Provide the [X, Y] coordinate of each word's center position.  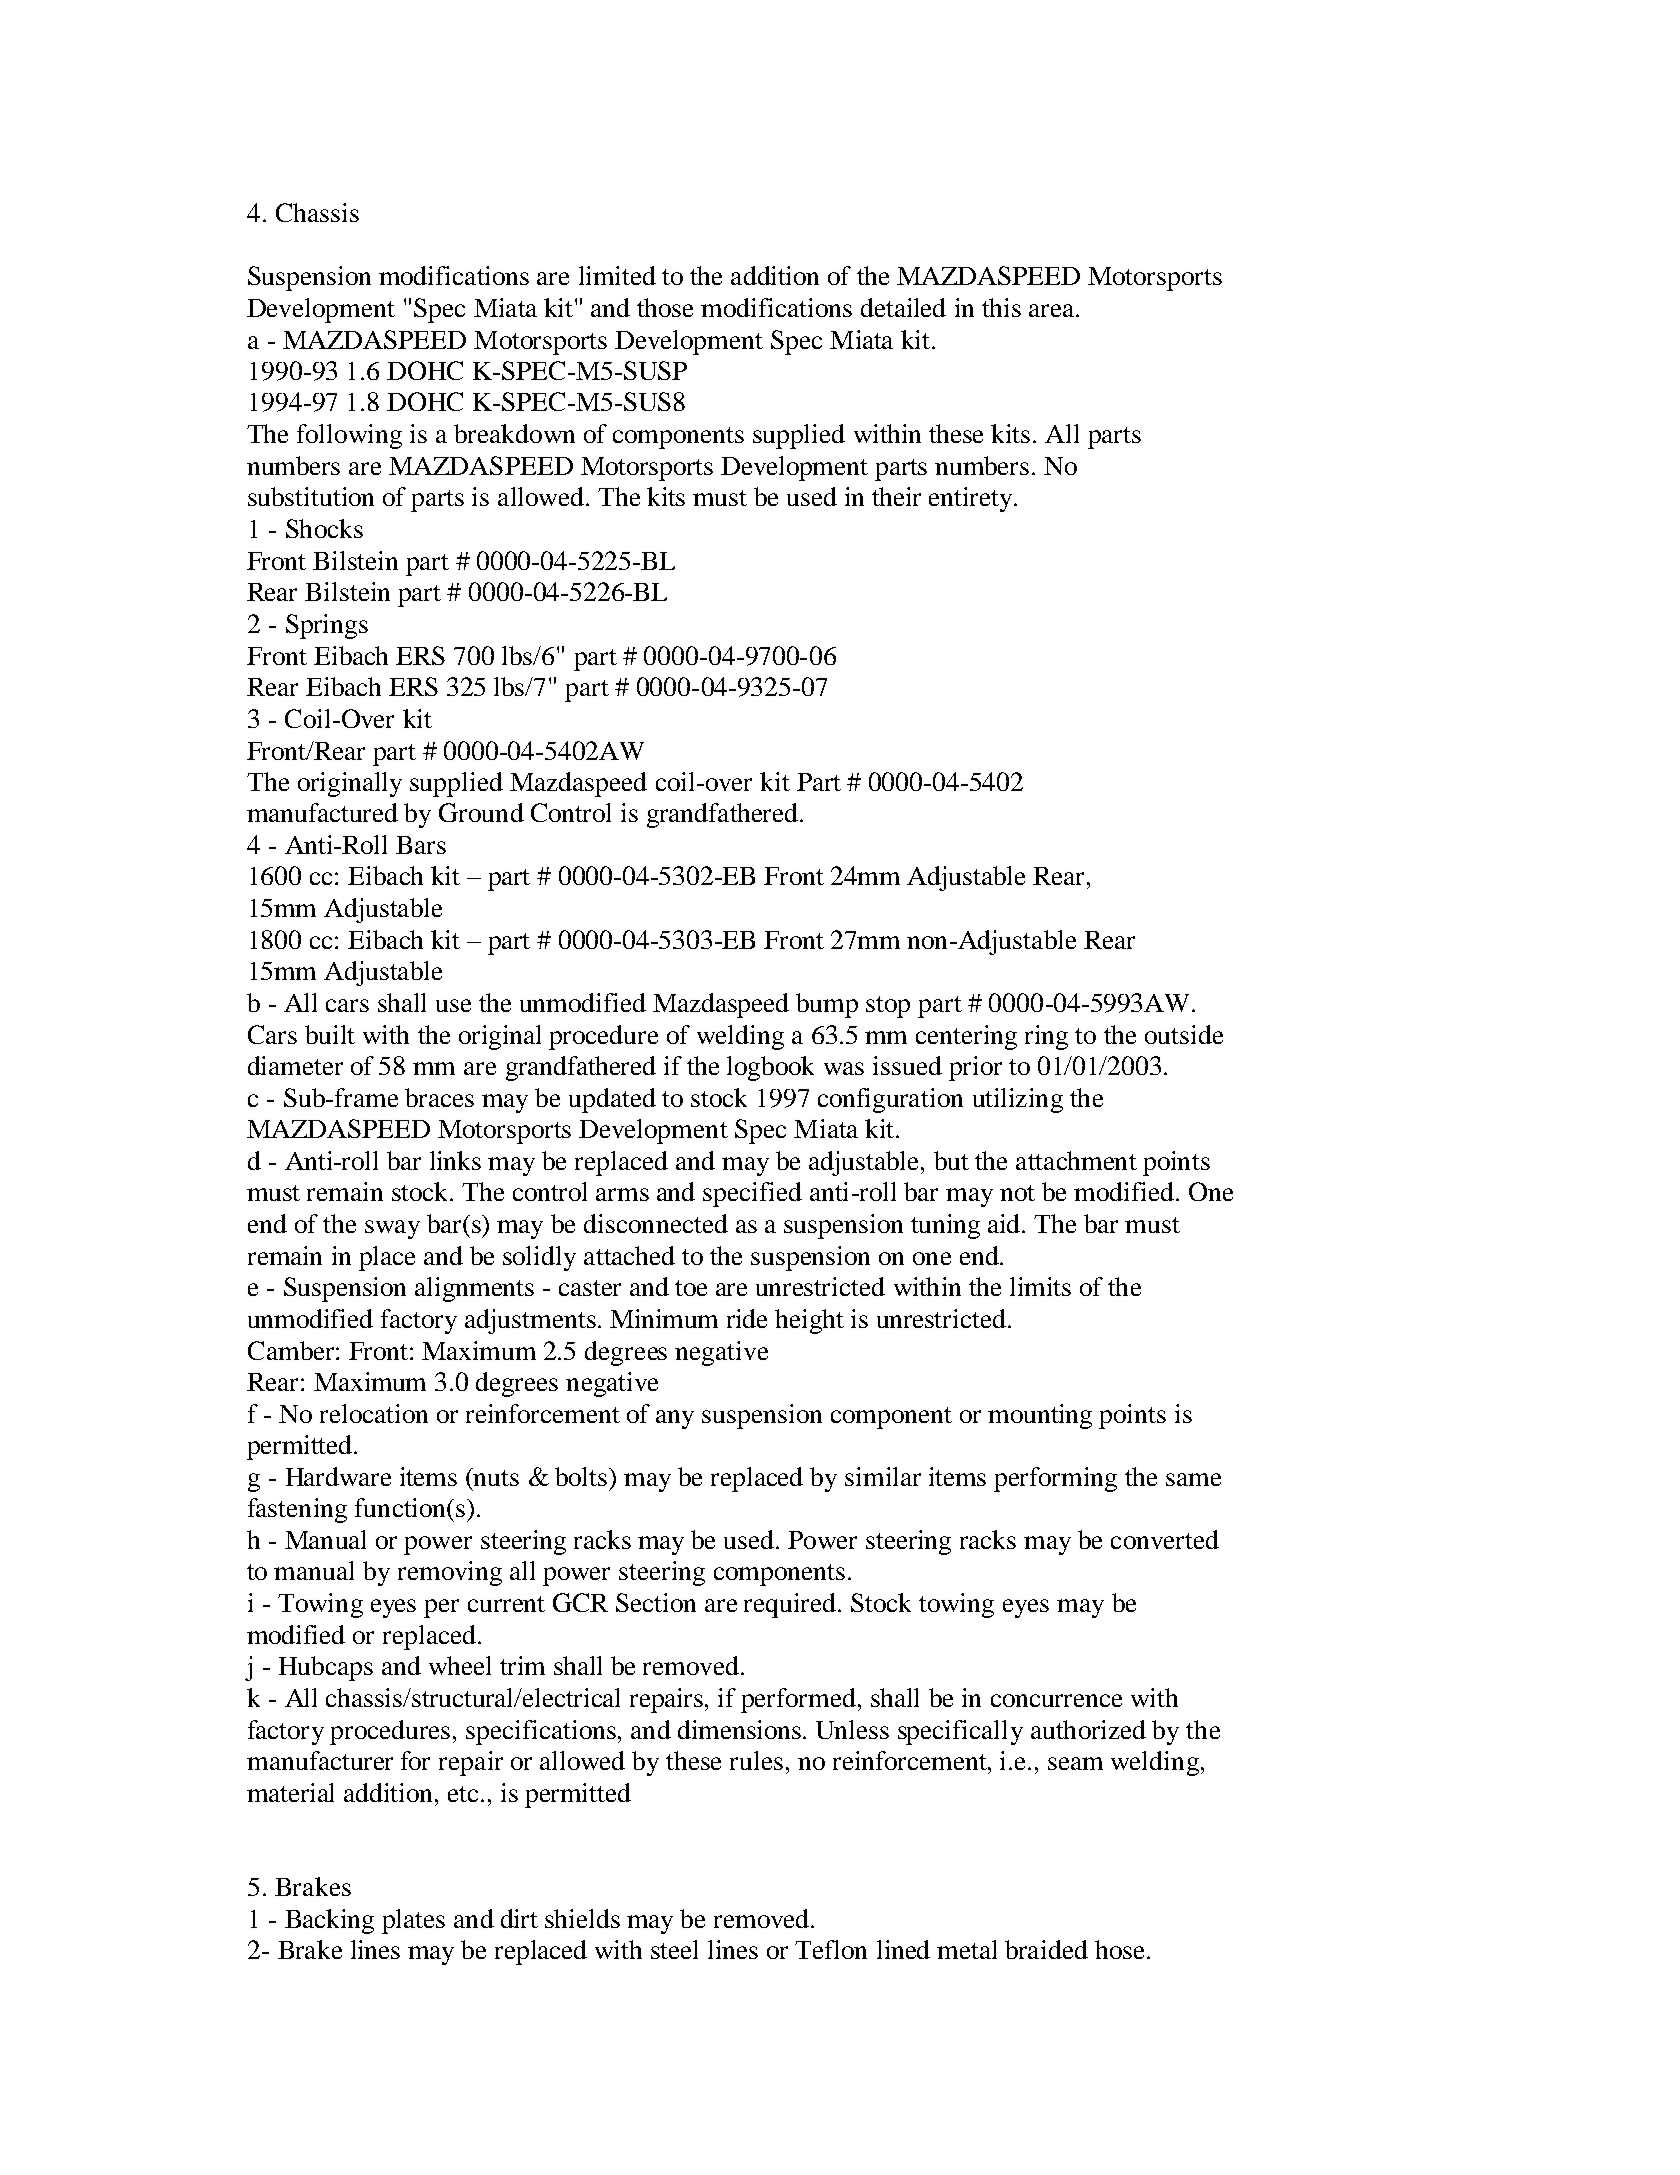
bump [827, 1005]
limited [617, 275]
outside [1184, 1034]
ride [747, 1318]
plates [413, 1921]
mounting [1040, 1416]
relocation [374, 1413]
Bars [421, 845]
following [349, 436]
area [1053, 310]
